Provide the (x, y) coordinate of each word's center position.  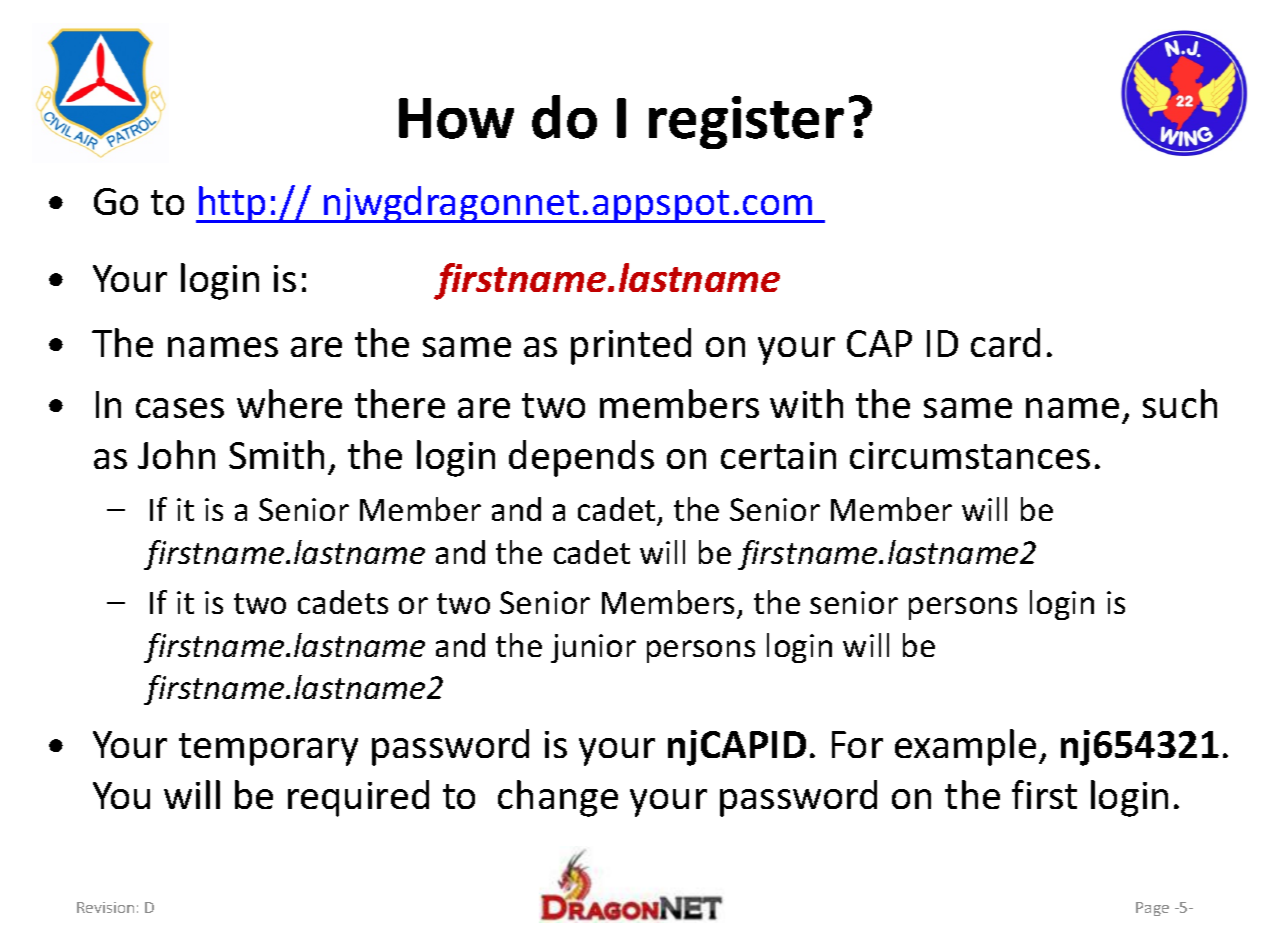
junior (593, 648)
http (232, 204)
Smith (276, 454)
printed (631, 346)
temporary (268, 749)
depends (581, 458)
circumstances (970, 455)
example (965, 747)
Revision (105, 907)
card (1005, 342)
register (746, 122)
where (289, 403)
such (1180, 403)
